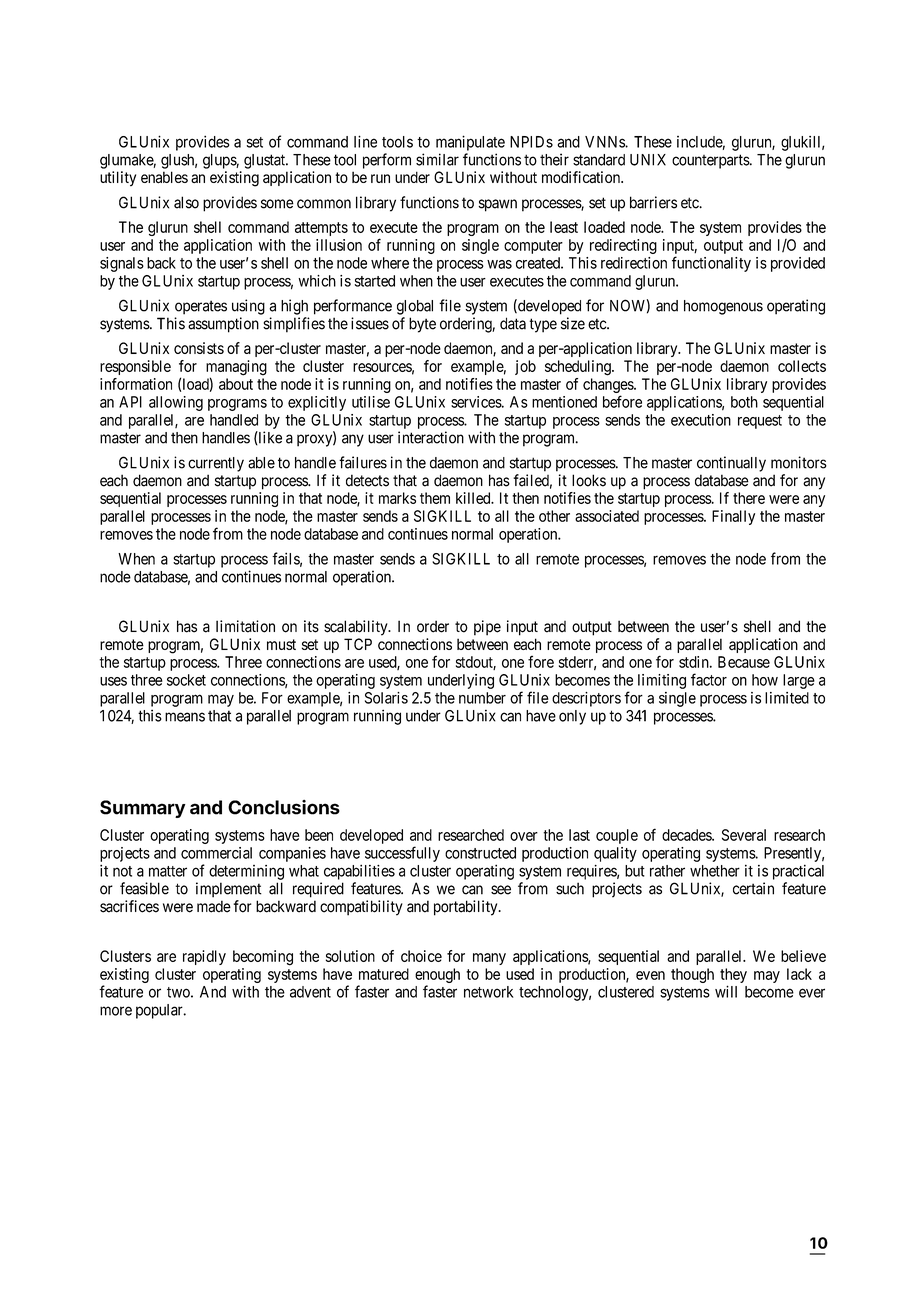  What do you see at coordinates (733, 517) in the screenshot?
I see `Finally` at bounding box center [733, 517].
